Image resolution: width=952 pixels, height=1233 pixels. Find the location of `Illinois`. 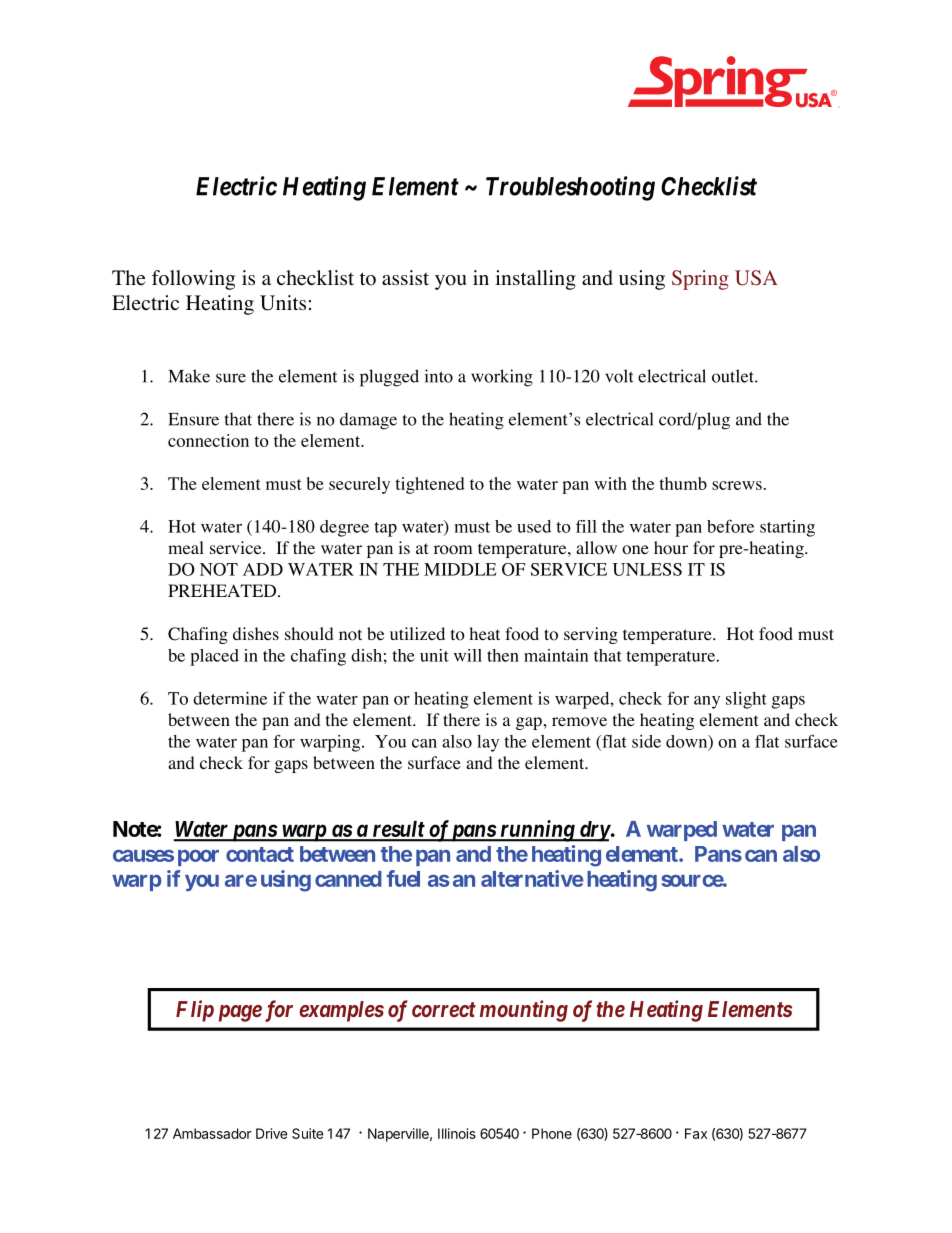

Illinois is located at coordinates (457, 1133).
